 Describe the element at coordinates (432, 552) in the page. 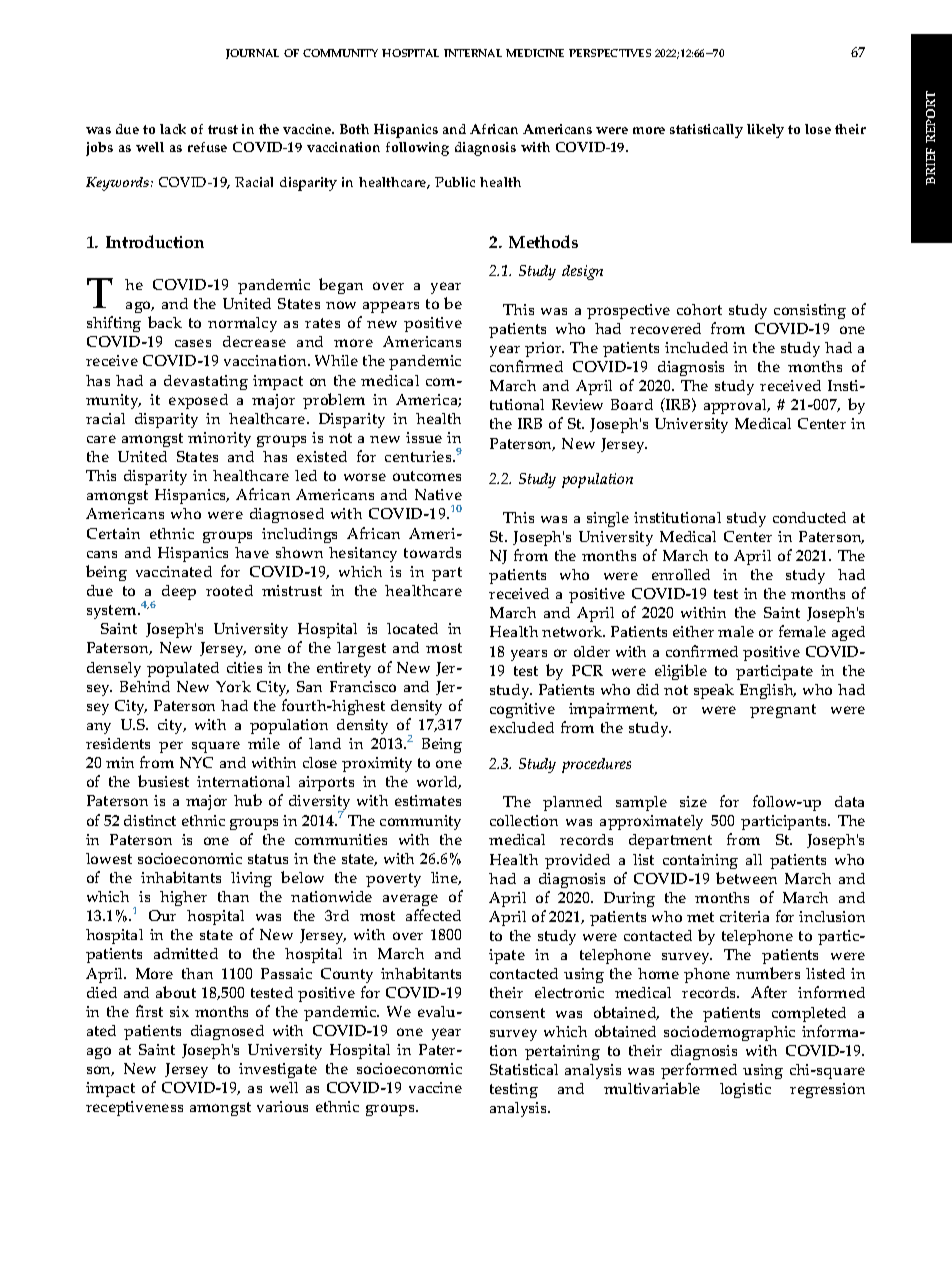

I see `towards` at that location.
